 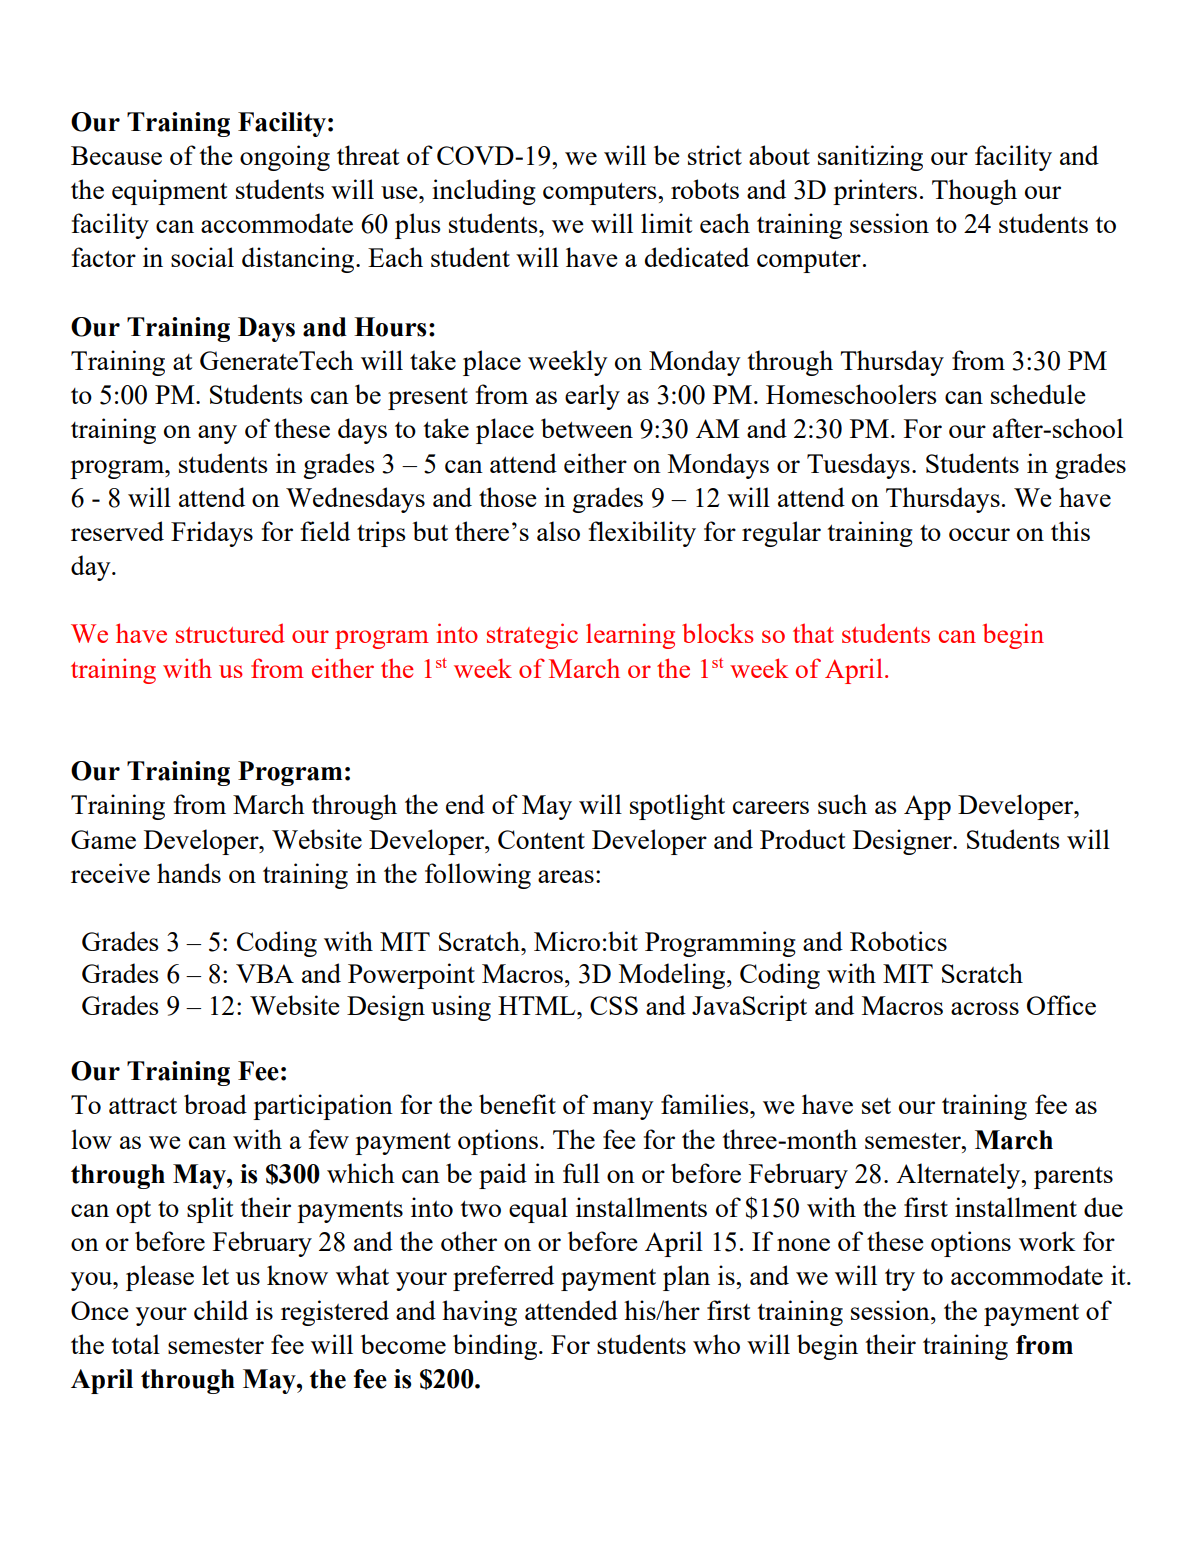 What do you see at coordinates (265, 973) in the document?
I see `VBA` at bounding box center [265, 973].
